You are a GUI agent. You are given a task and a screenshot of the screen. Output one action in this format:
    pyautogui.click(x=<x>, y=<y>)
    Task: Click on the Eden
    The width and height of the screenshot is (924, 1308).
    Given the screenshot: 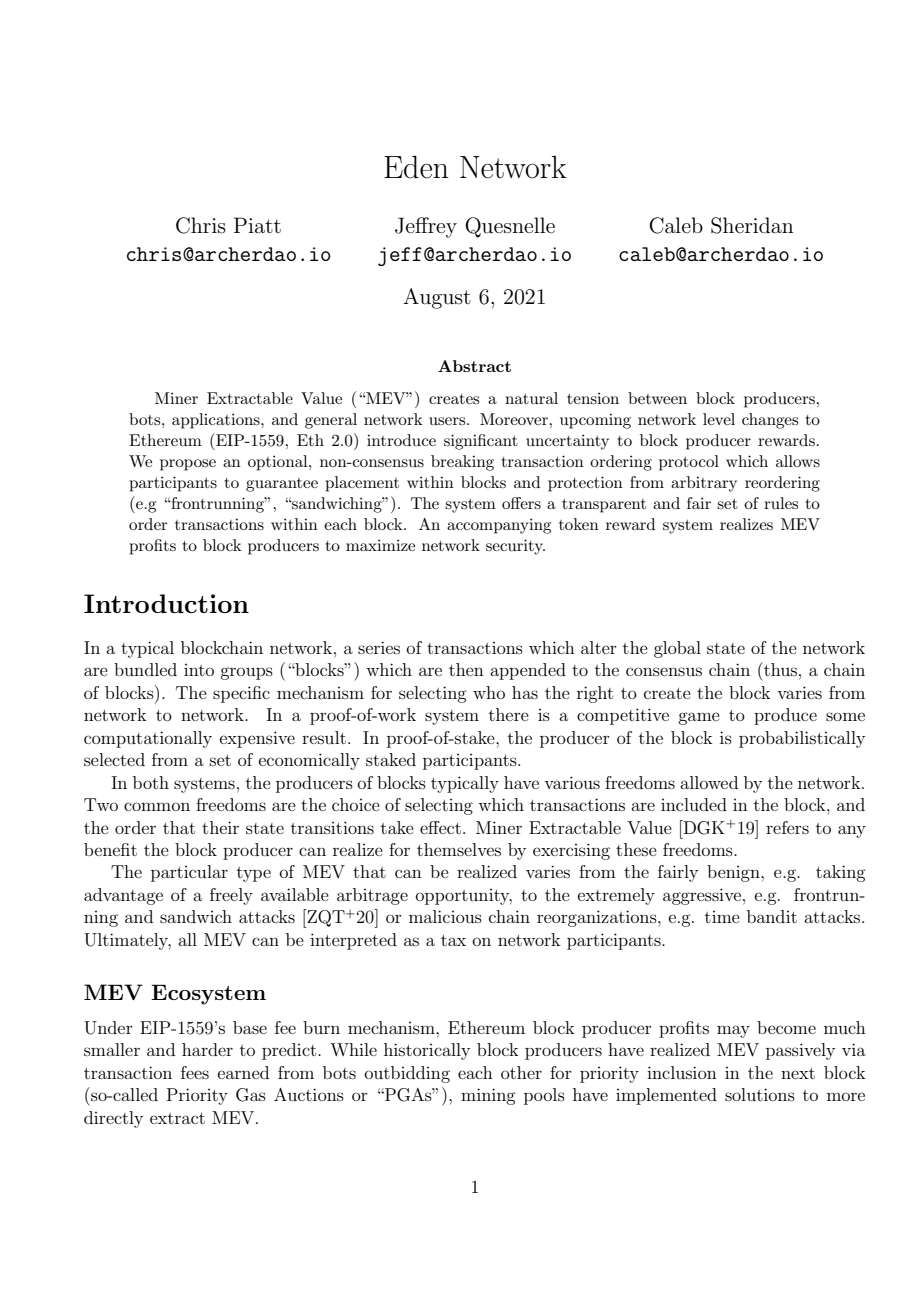 What is the action you would take?
    pyautogui.click(x=416, y=167)
